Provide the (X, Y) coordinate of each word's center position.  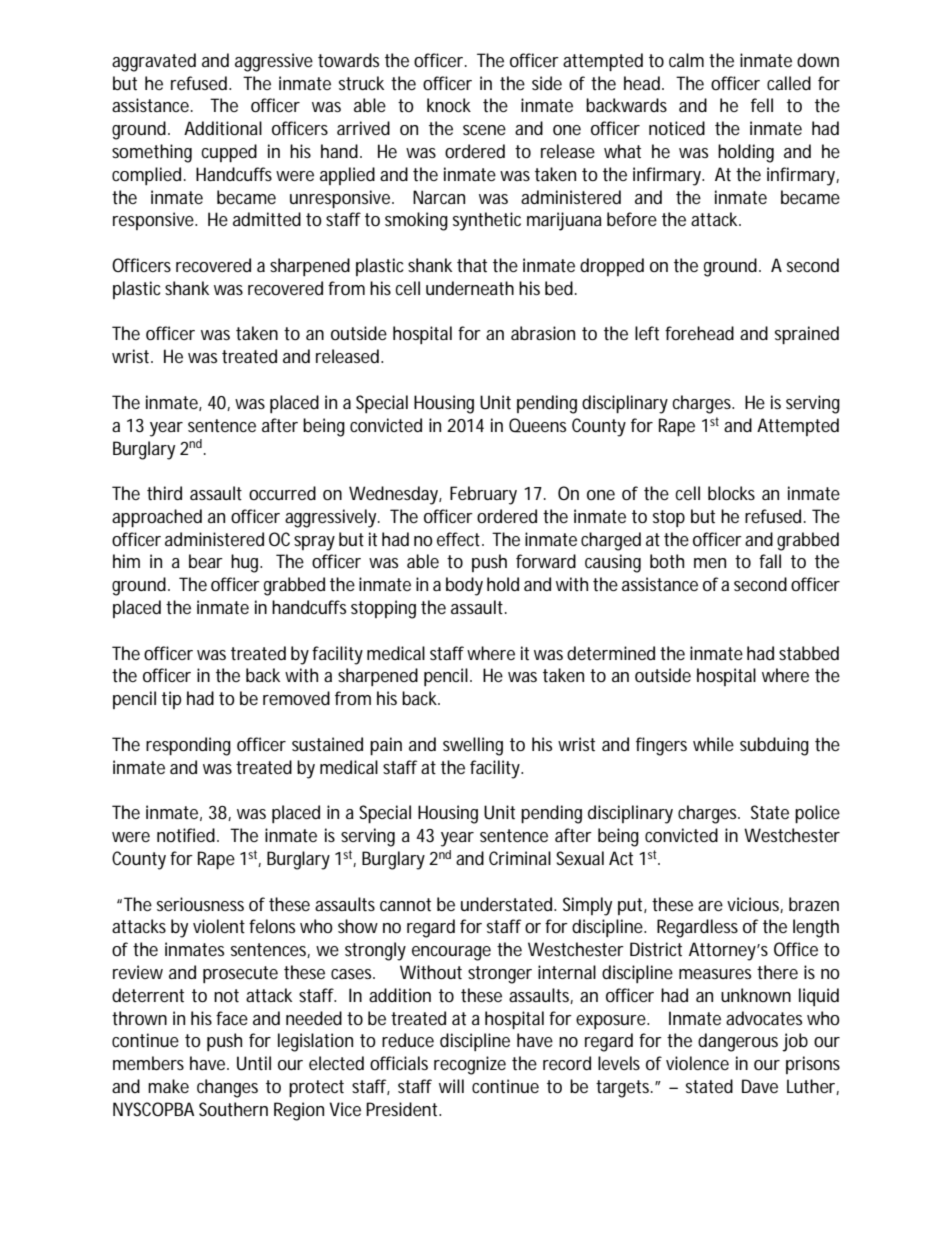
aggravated (154, 62)
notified (187, 835)
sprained (807, 335)
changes (227, 1088)
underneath (470, 288)
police (817, 814)
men (710, 563)
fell (762, 105)
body (464, 586)
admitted (267, 219)
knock (449, 105)
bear (206, 561)
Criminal (520, 858)
